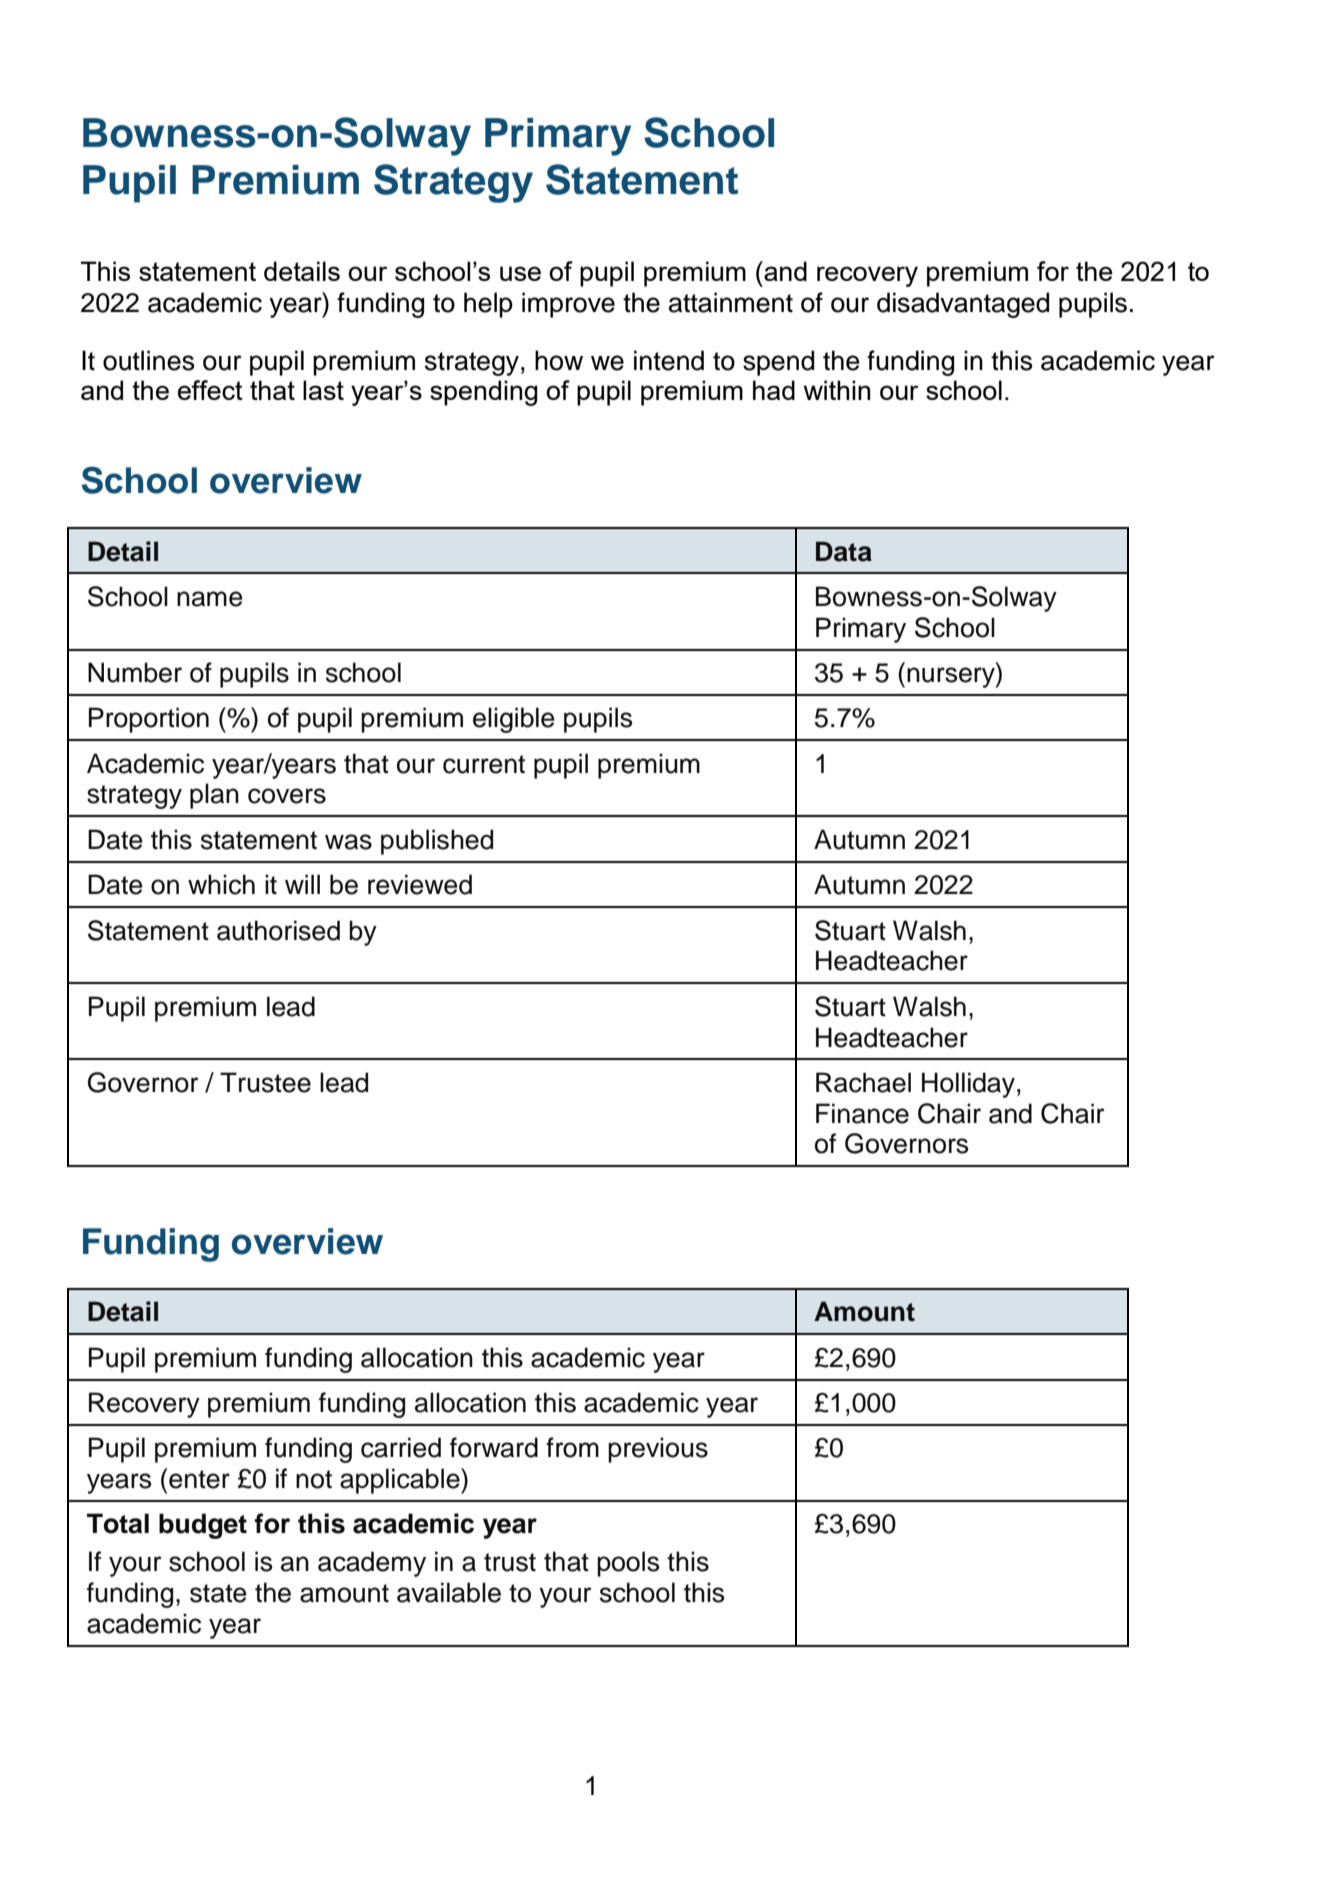 The image size is (1329, 1880). Describe the element at coordinates (148, 360) in the document. I see `outlines` at that location.
